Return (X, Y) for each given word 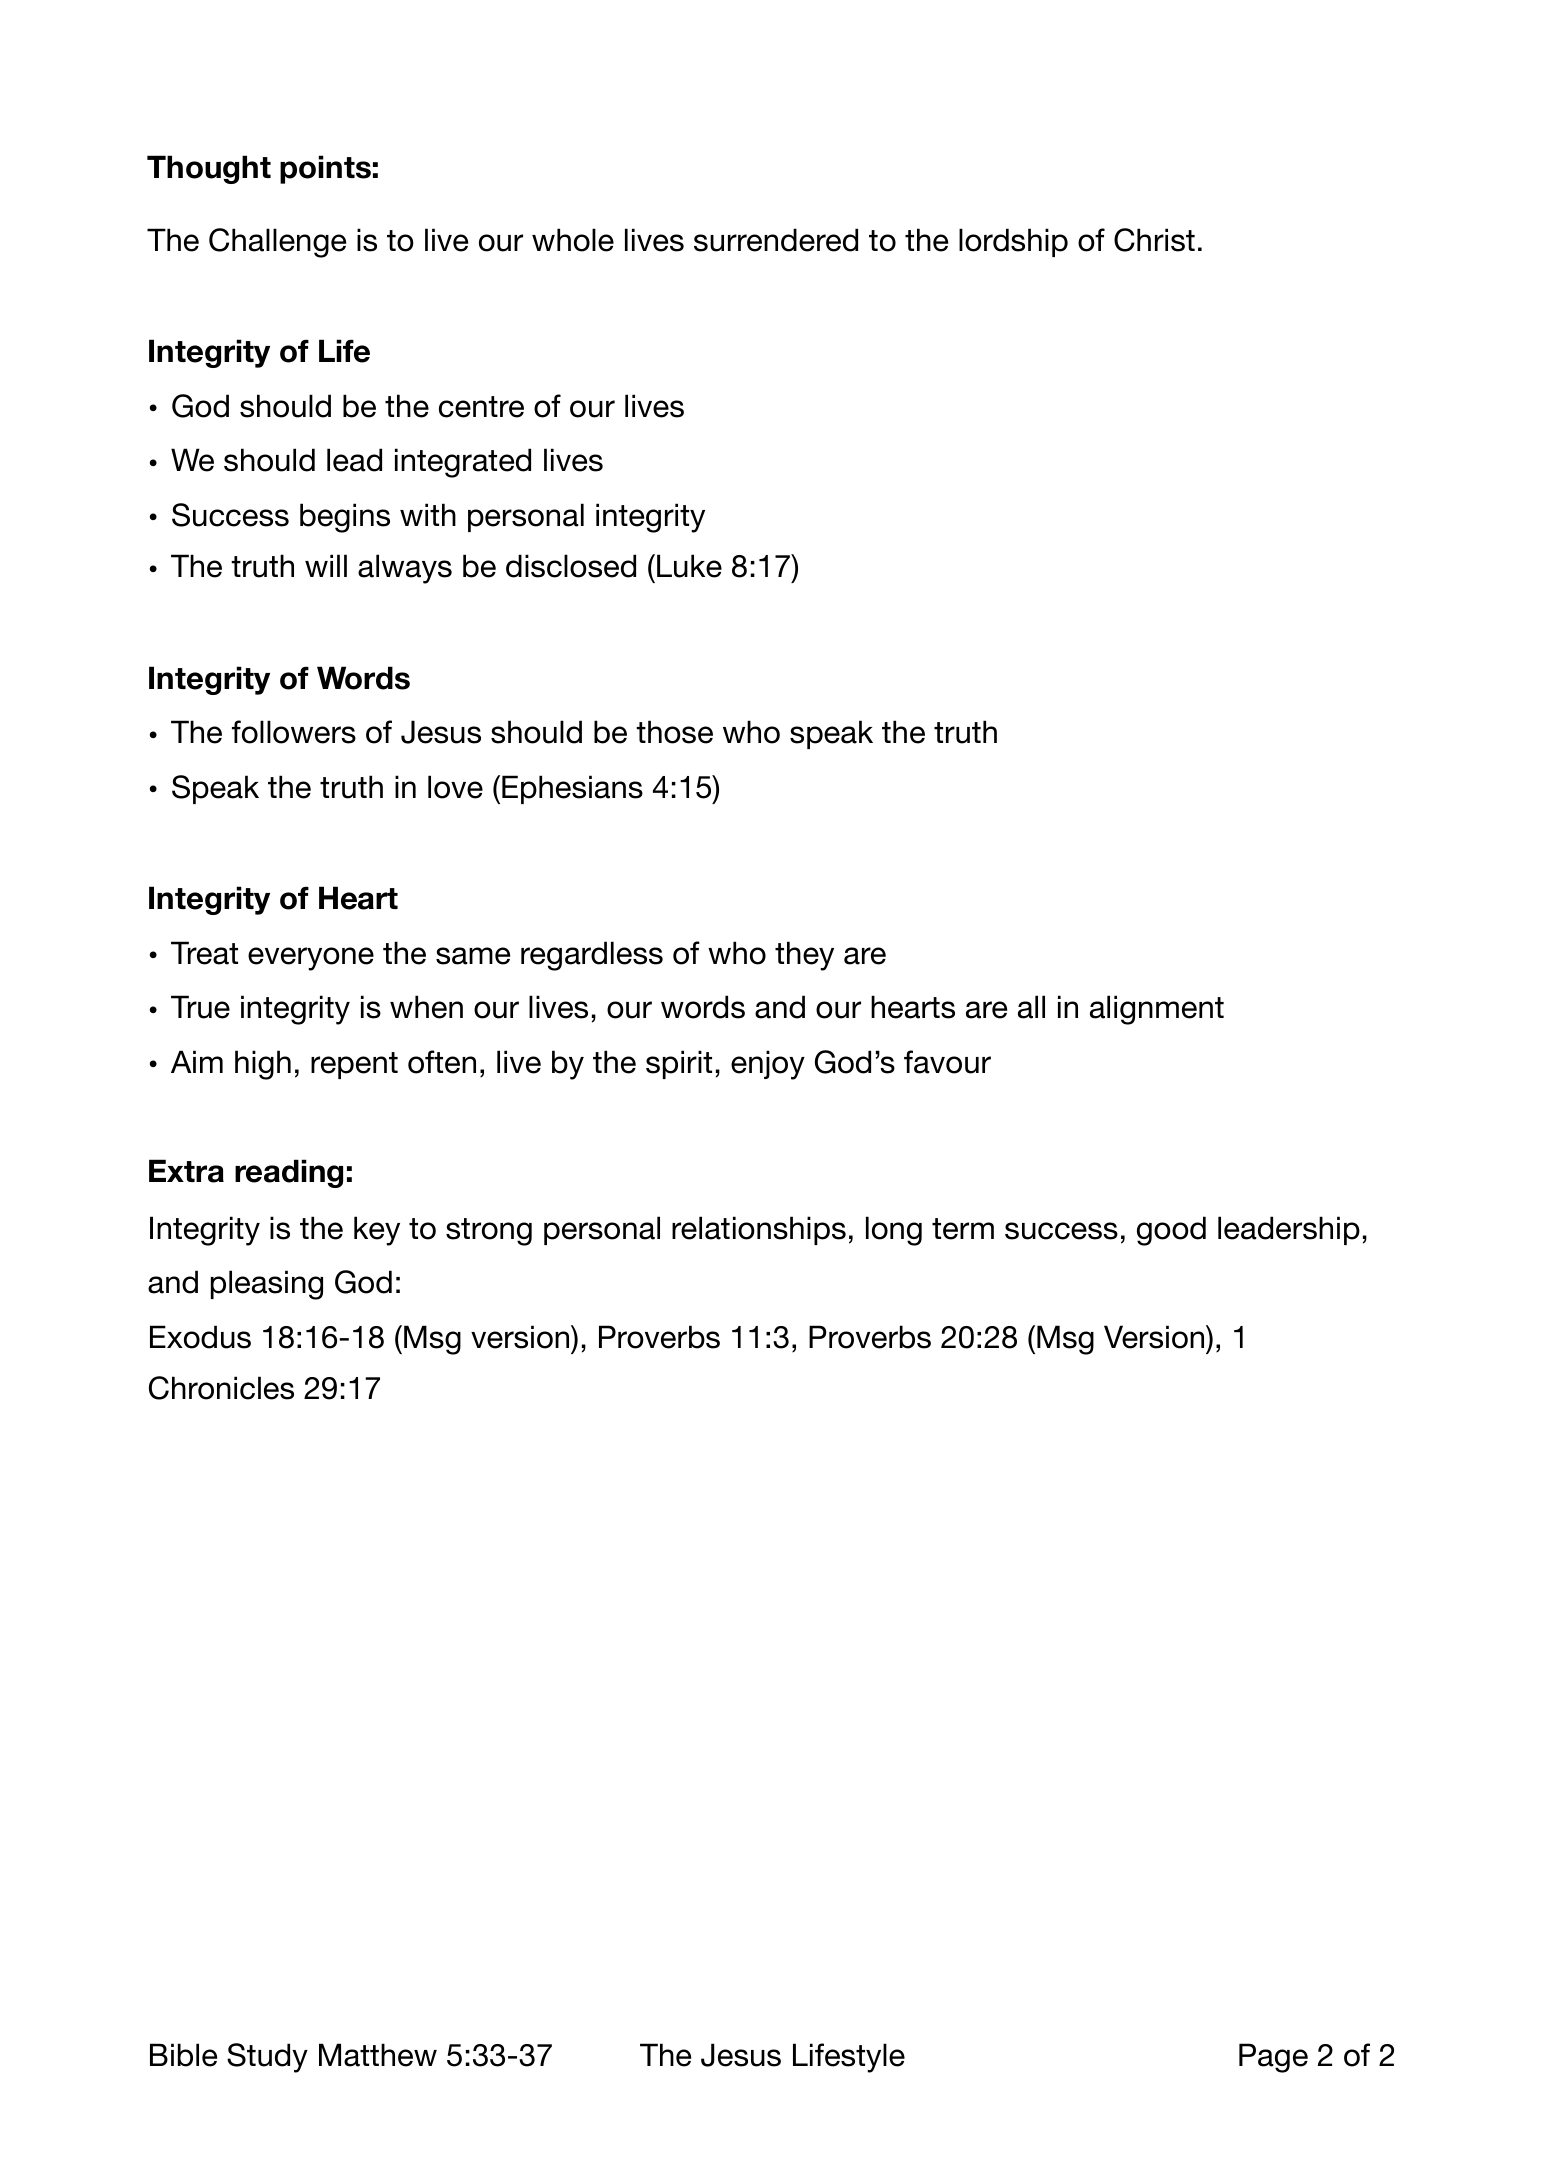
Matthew (378, 2055)
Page (1273, 2058)
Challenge (277, 243)
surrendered (776, 240)
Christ (1154, 240)
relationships (759, 1230)
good (1171, 1231)
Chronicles (221, 1388)
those (674, 732)
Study (267, 2058)
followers (294, 732)
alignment (1157, 1010)
